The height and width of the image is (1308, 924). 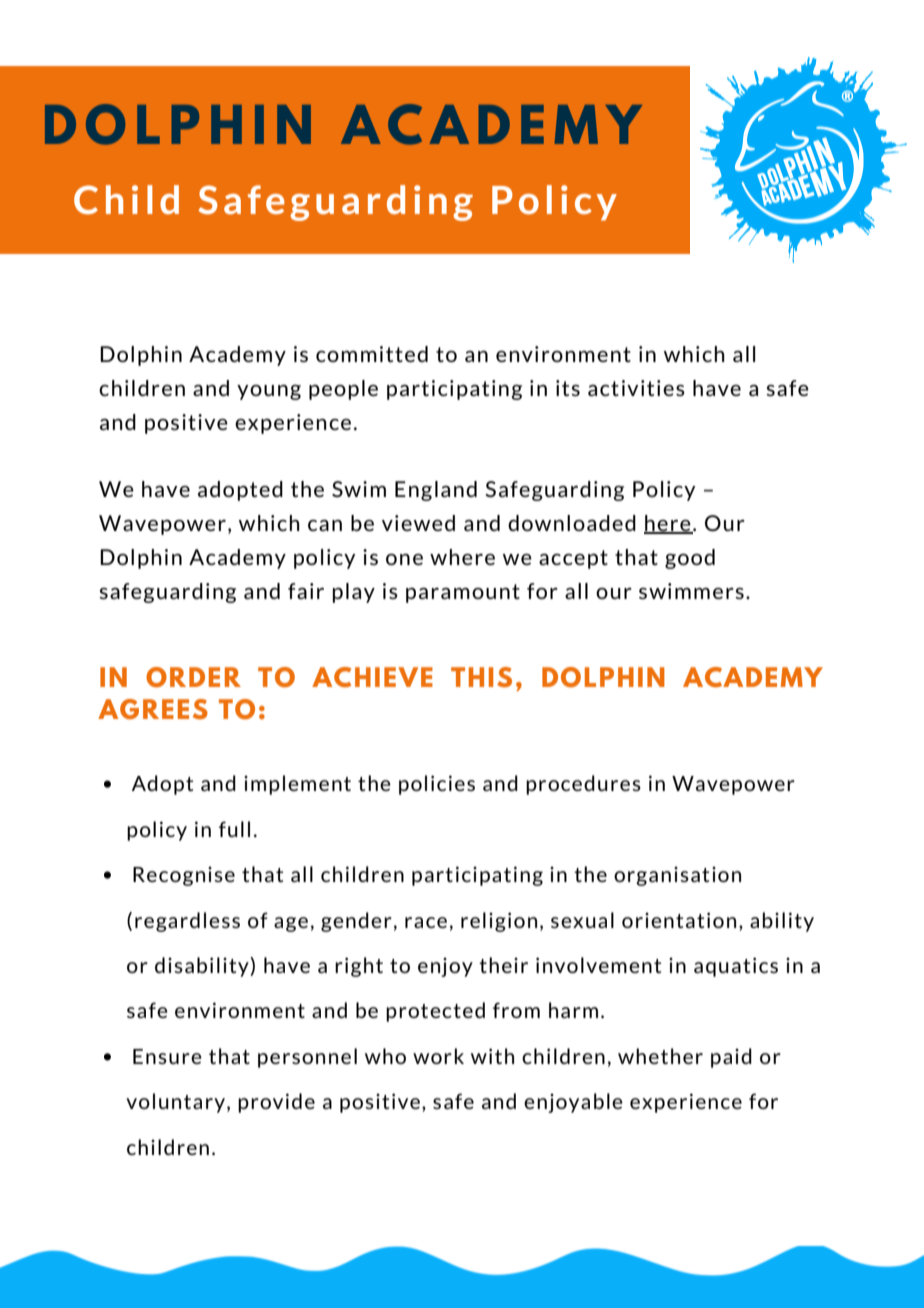 What do you see at coordinates (438, 1056) in the image?
I see `work` at bounding box center [438, 1056].
